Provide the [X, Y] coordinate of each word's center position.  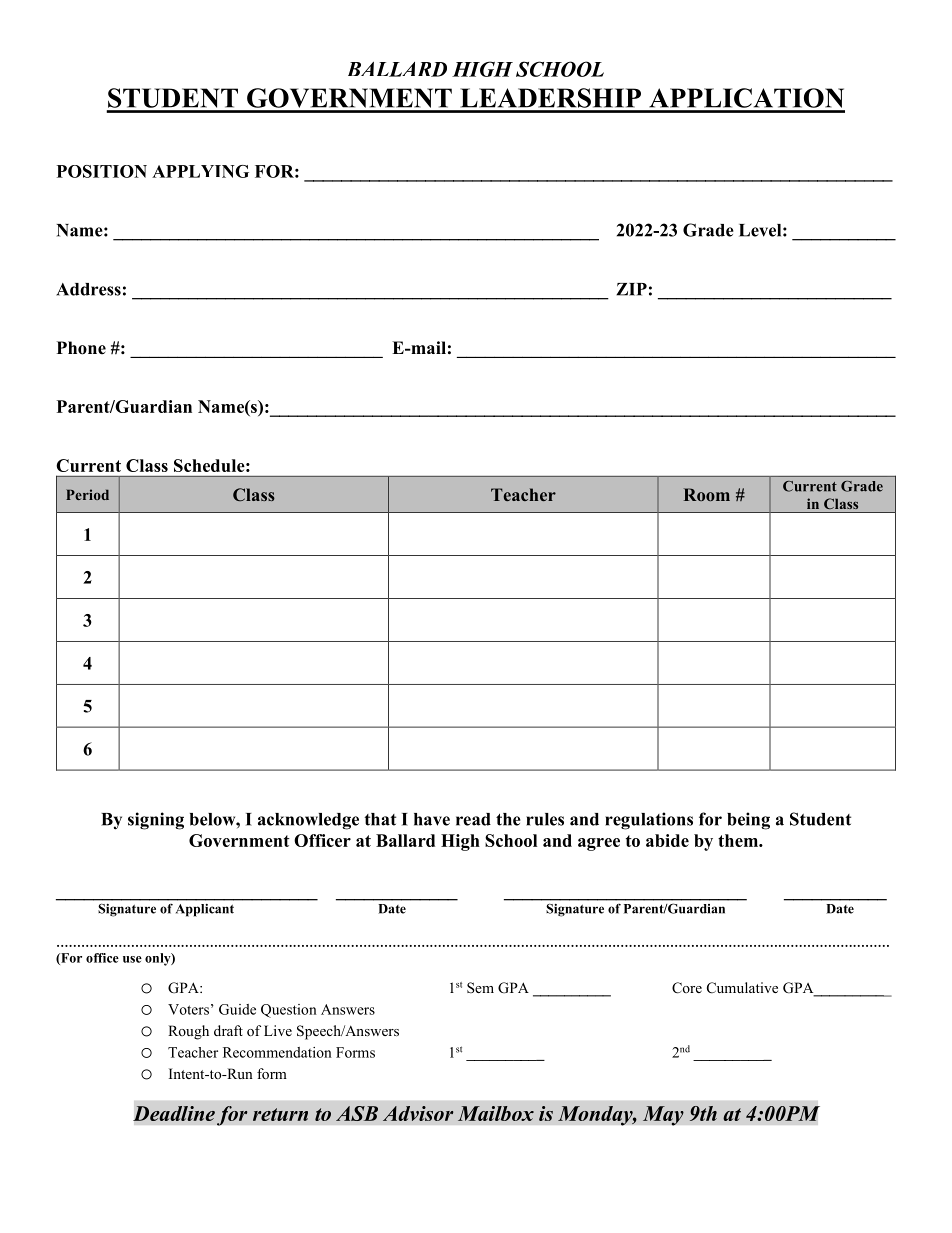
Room [707, 494]
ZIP [631, 289]
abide [667, 840]
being [748, 821]
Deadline [174, 1113]
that [380, 819]
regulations [649, 821]
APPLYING [200, 171]
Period [87, 494]
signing [156, 821]
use [132, 959]
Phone [81, 348]
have [432, 819]
